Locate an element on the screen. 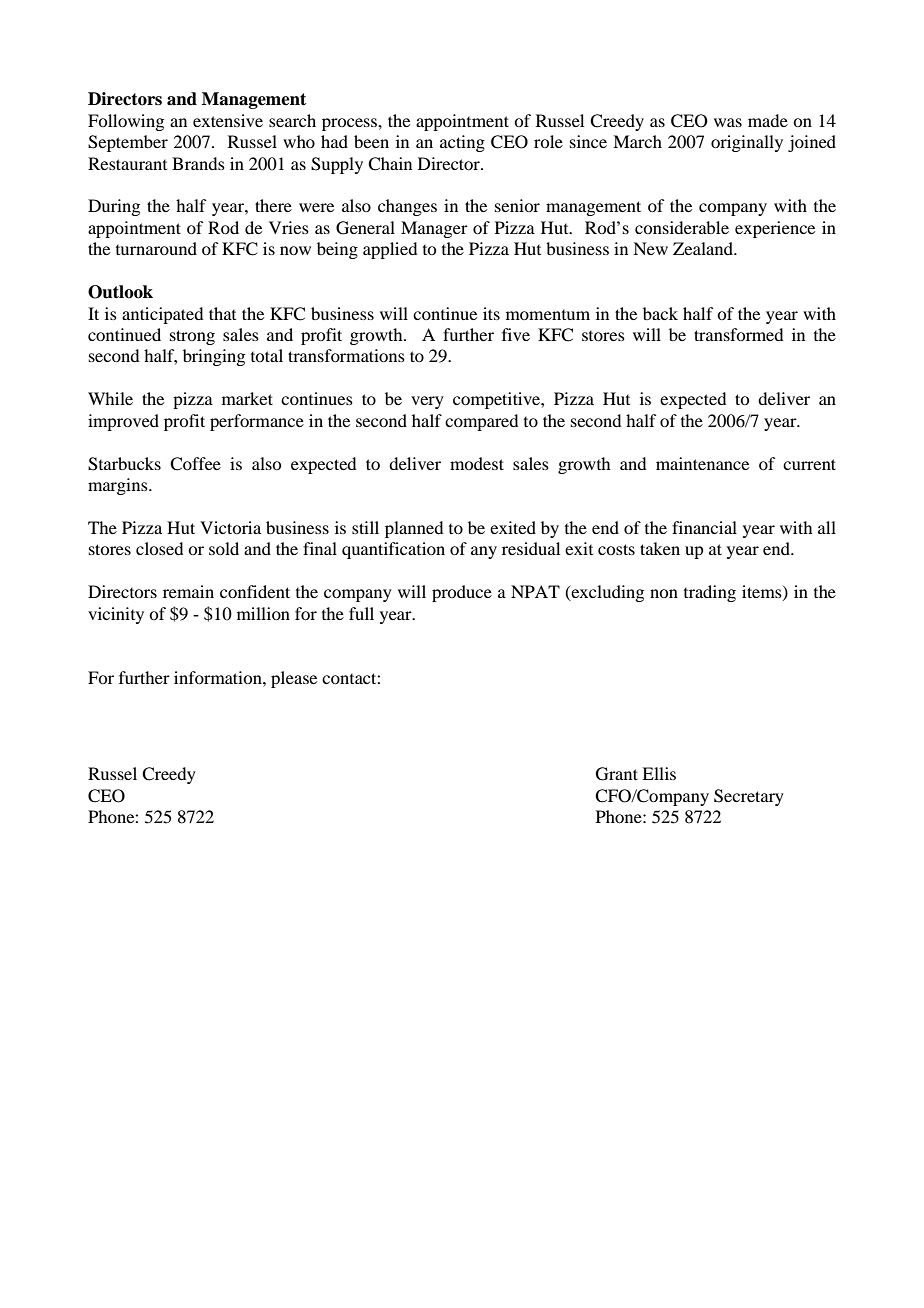  please is located at coordinates (294, 679).
